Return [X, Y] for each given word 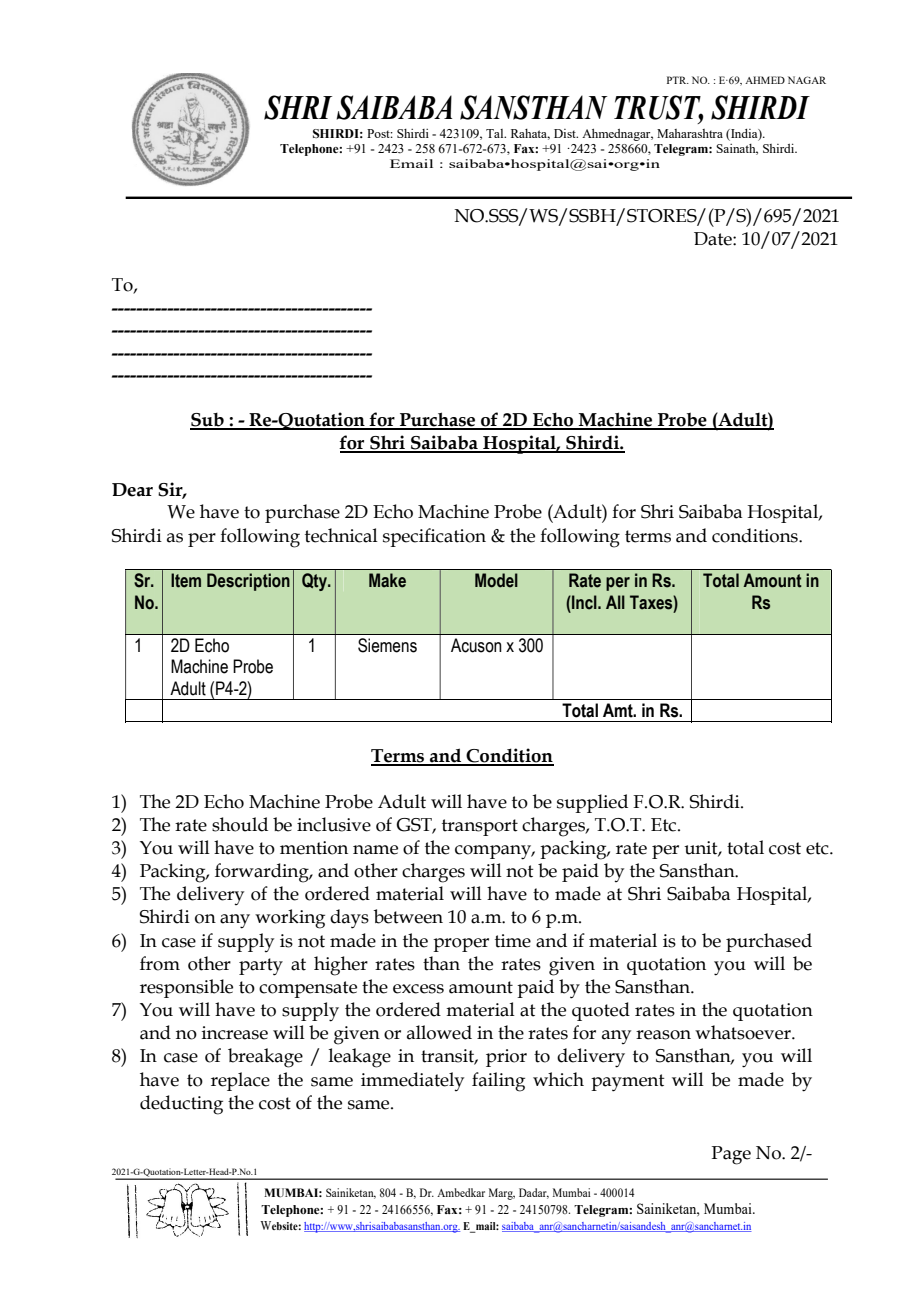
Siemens [387, 645]
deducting [181, 1105]
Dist [566, 133]
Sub [208, 421]
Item [186, 580]
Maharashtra [690, 133]
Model [496, 580]
